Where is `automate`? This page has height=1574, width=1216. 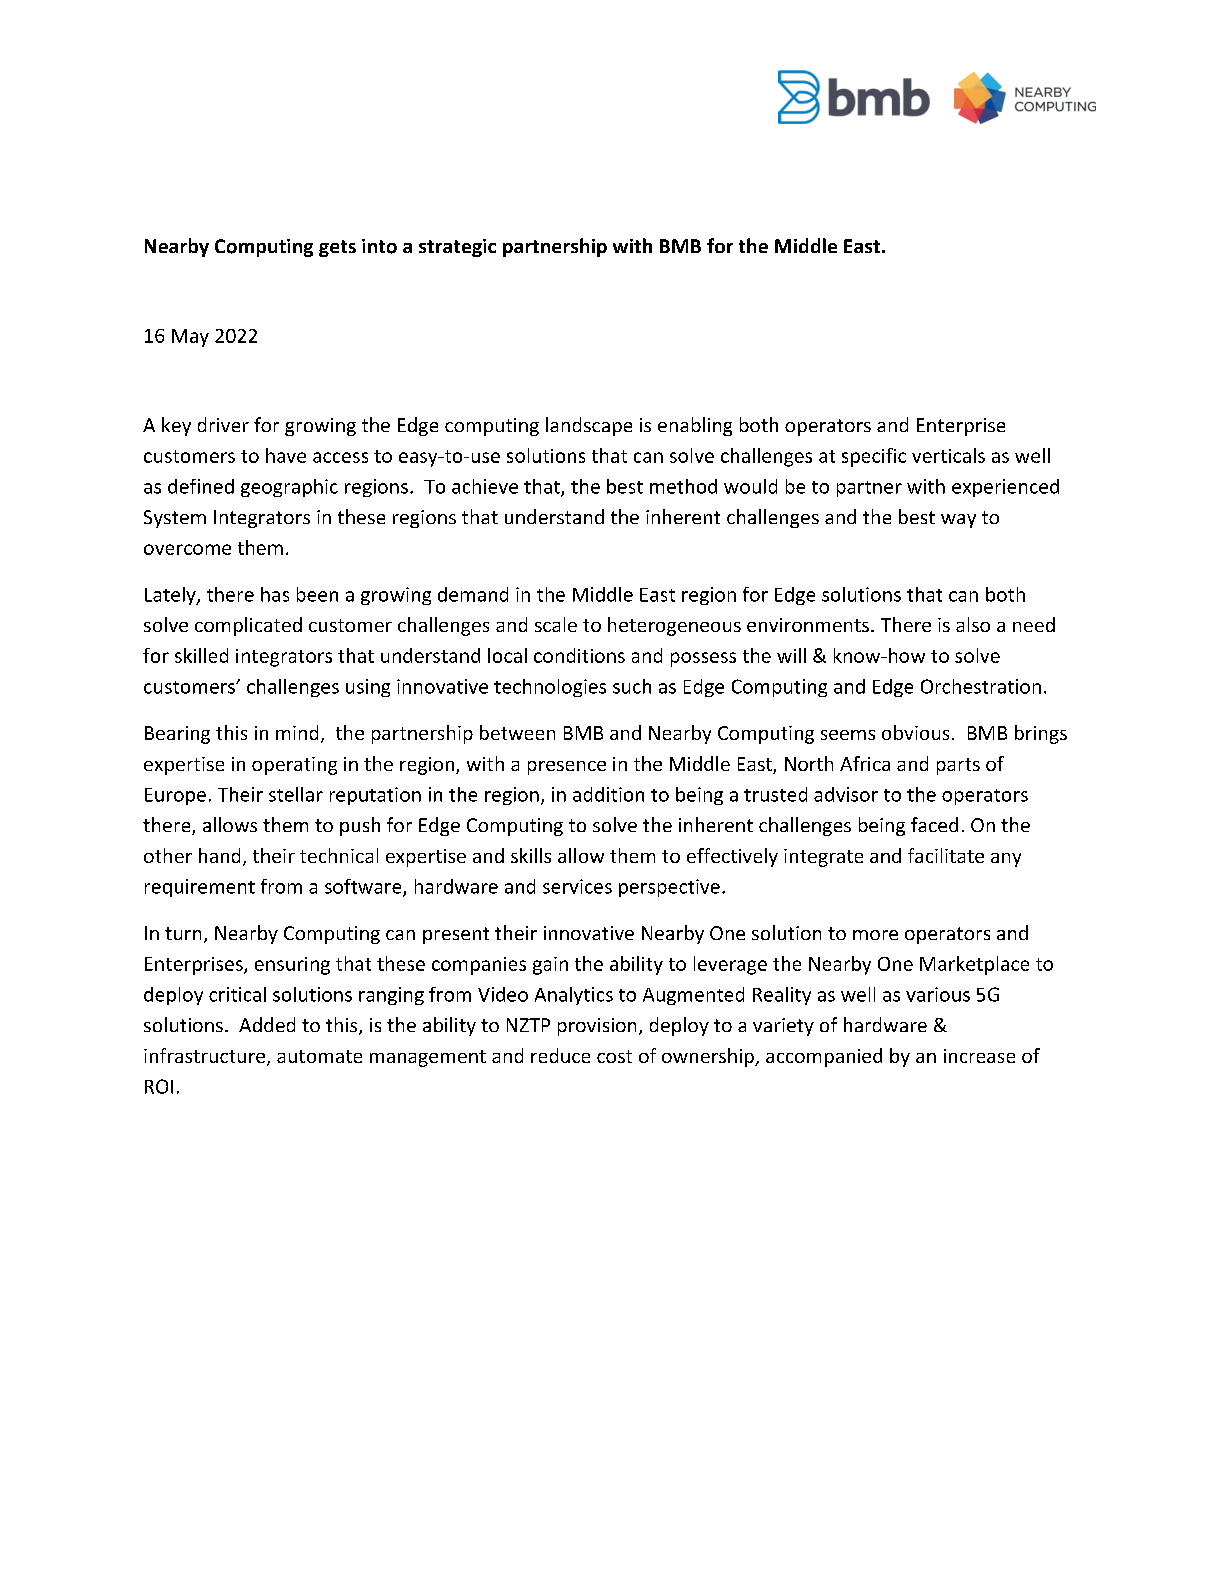 automate is located at coordinates (319, 1056).
